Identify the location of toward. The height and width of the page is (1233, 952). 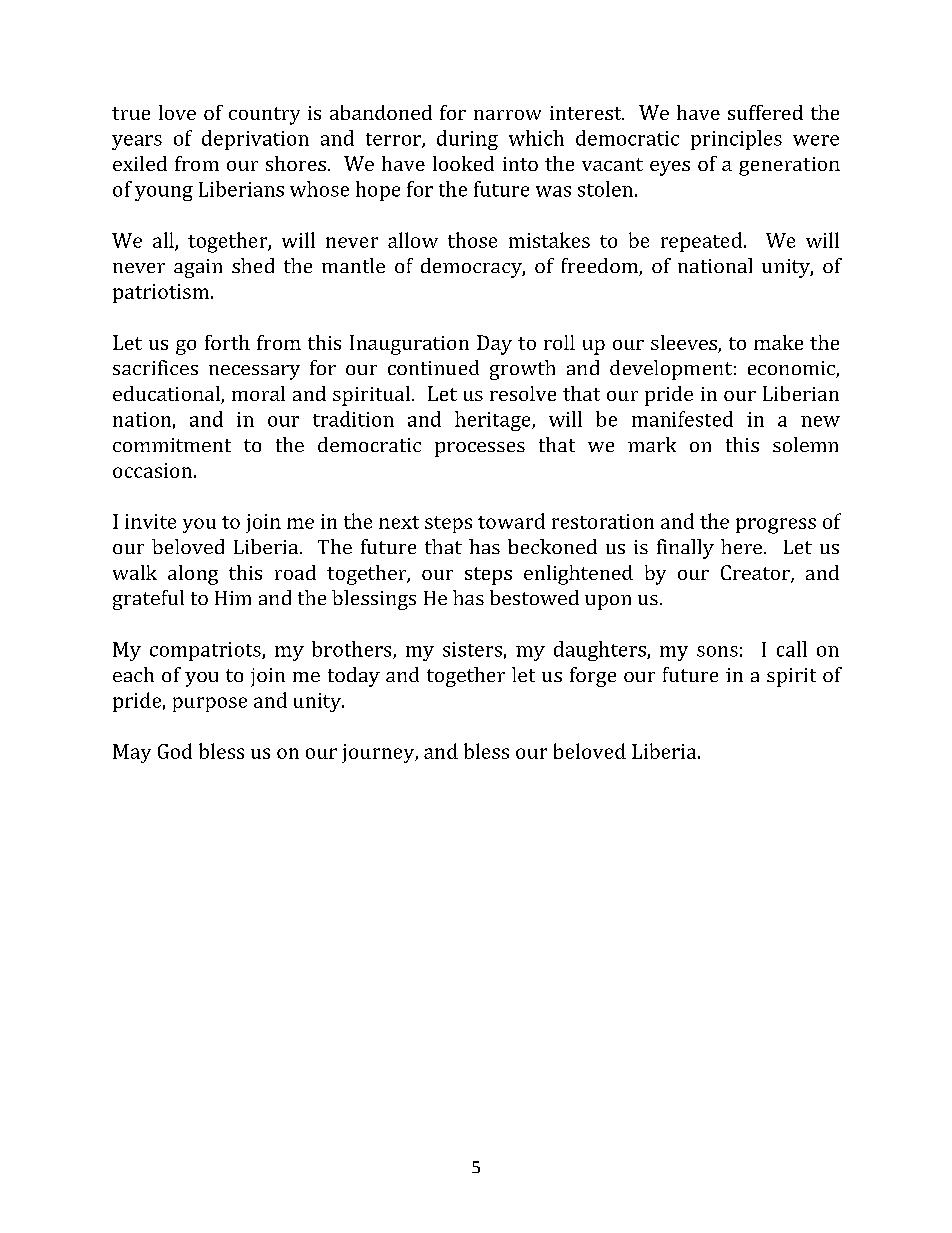
(511, 521).
